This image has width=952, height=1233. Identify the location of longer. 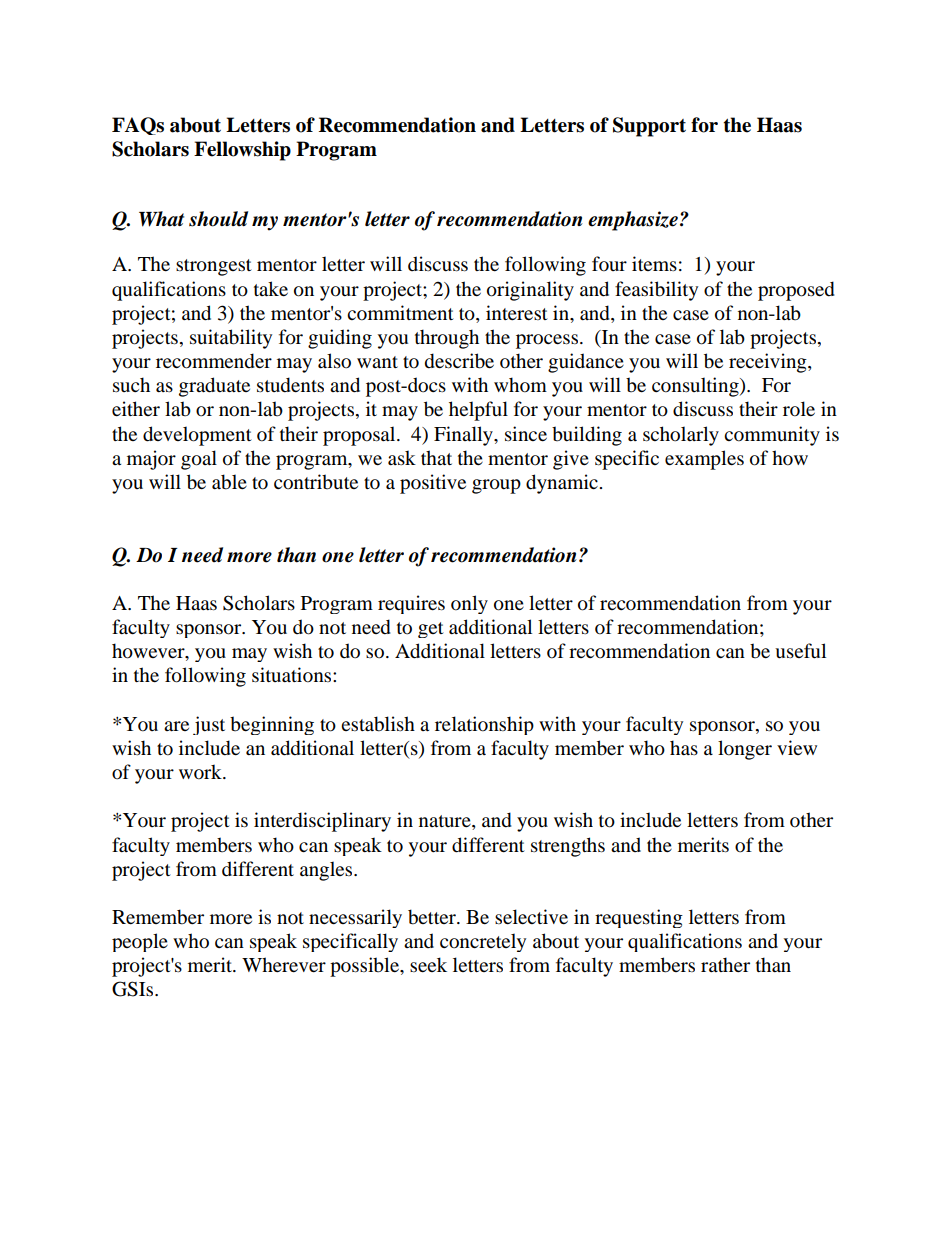
(745, 750).
